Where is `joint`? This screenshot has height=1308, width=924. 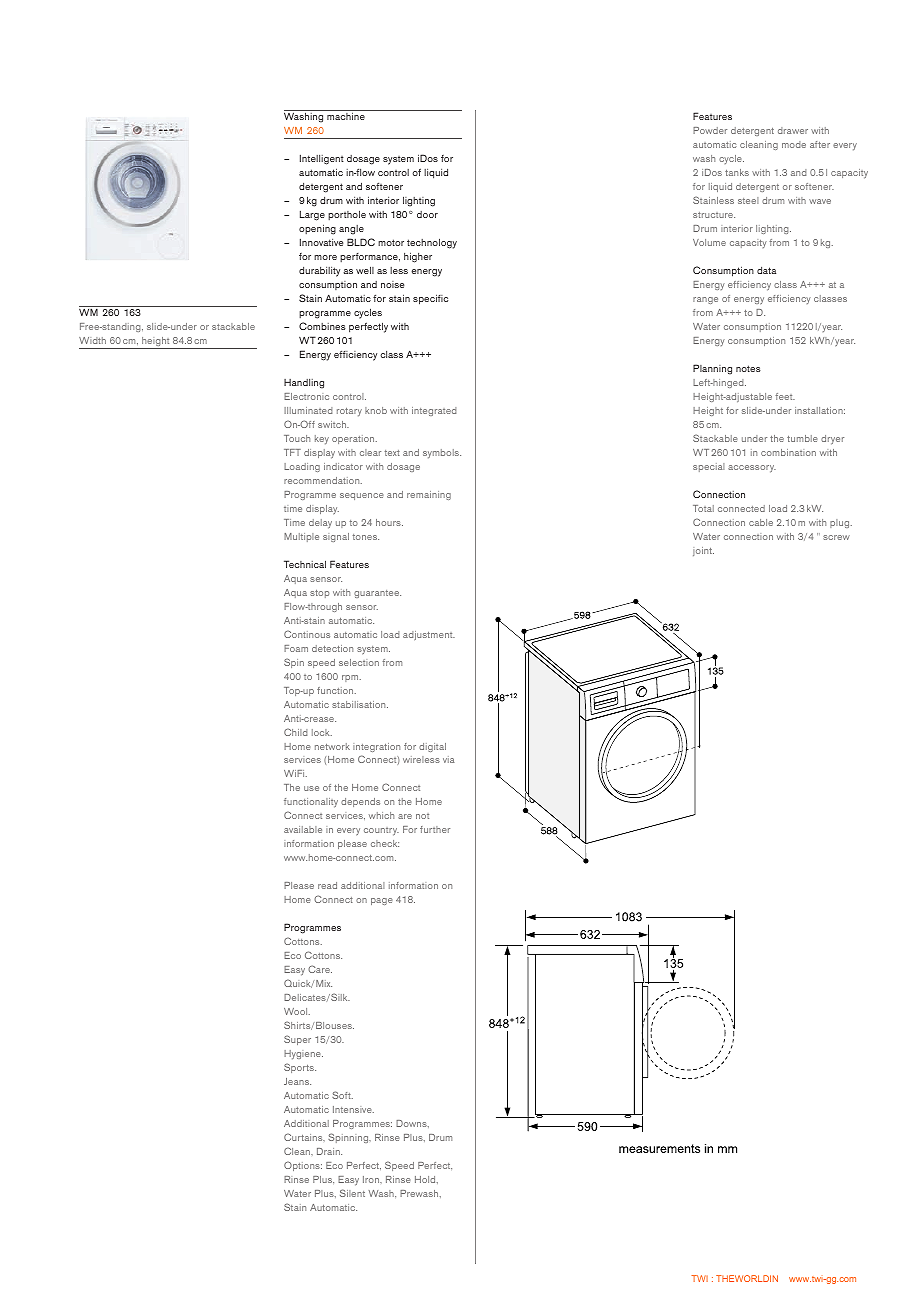
joint is located at coordinates (703, 551).
